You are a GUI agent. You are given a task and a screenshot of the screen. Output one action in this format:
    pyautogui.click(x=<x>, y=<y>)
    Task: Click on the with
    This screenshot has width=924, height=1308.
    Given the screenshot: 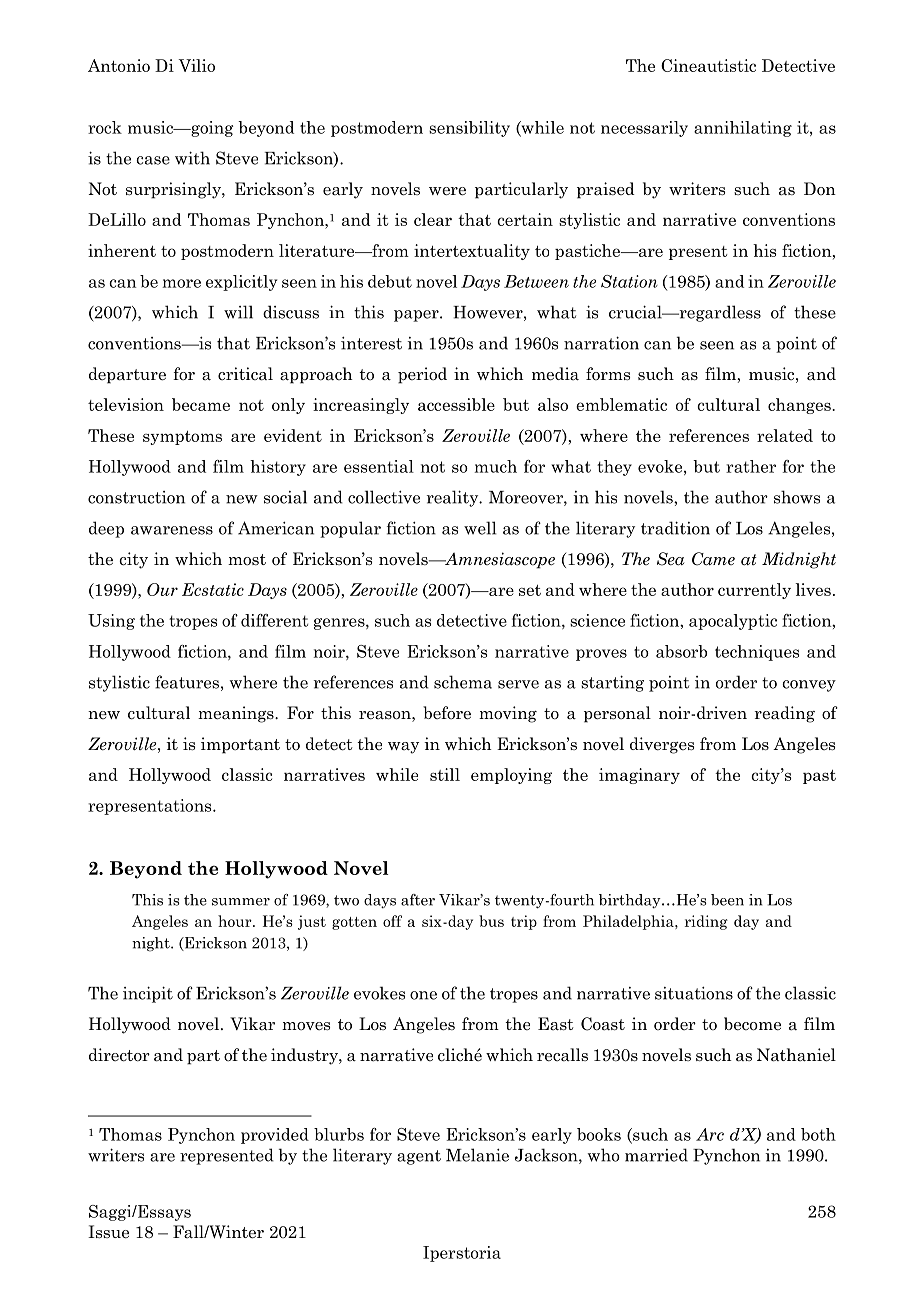 What is the action you would take?
    pyautogui.click(x=192, y=158)
